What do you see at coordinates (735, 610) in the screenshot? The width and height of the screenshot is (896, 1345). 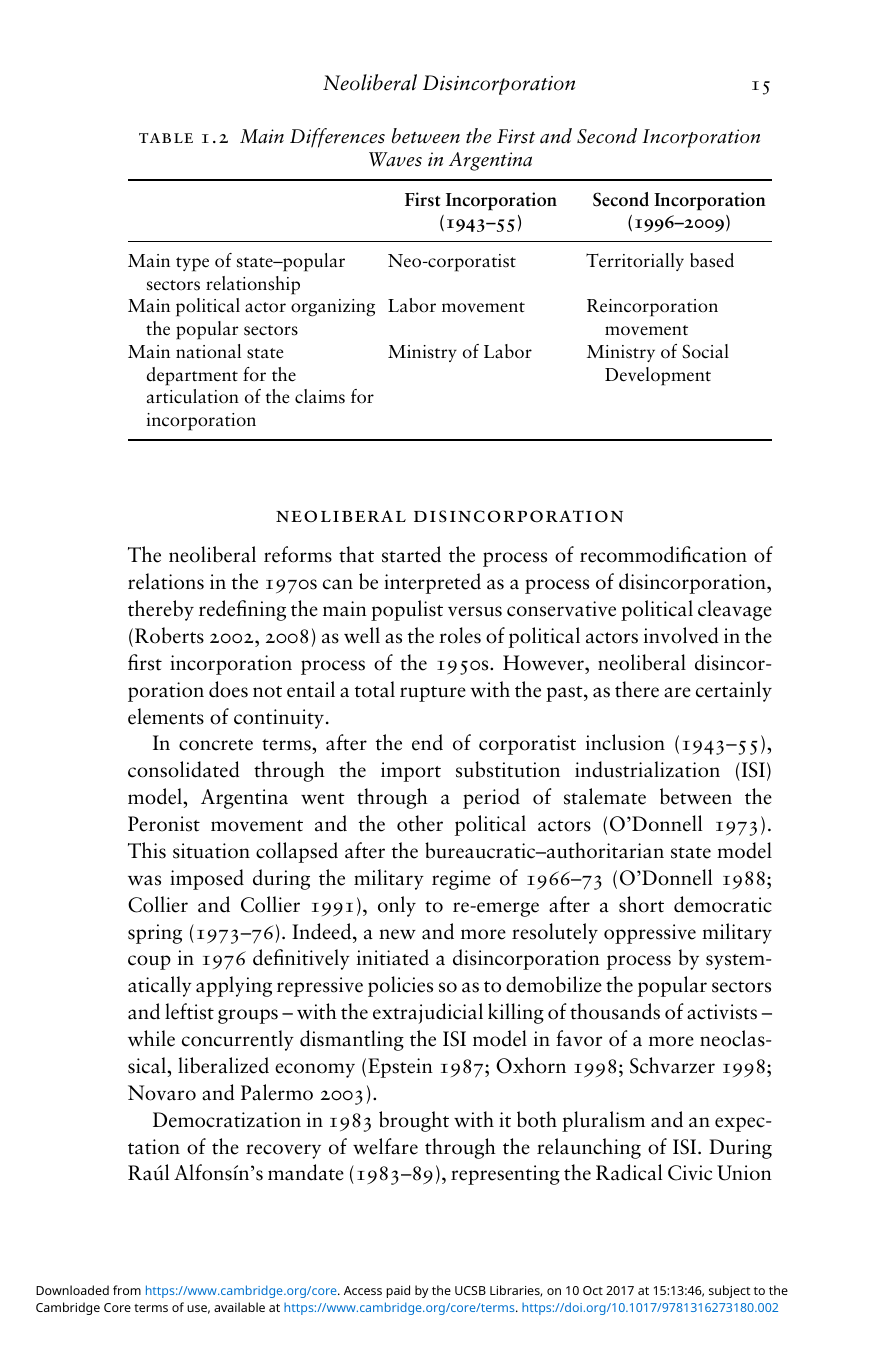 I see `cleavage` at bounding box center [735, 610].
